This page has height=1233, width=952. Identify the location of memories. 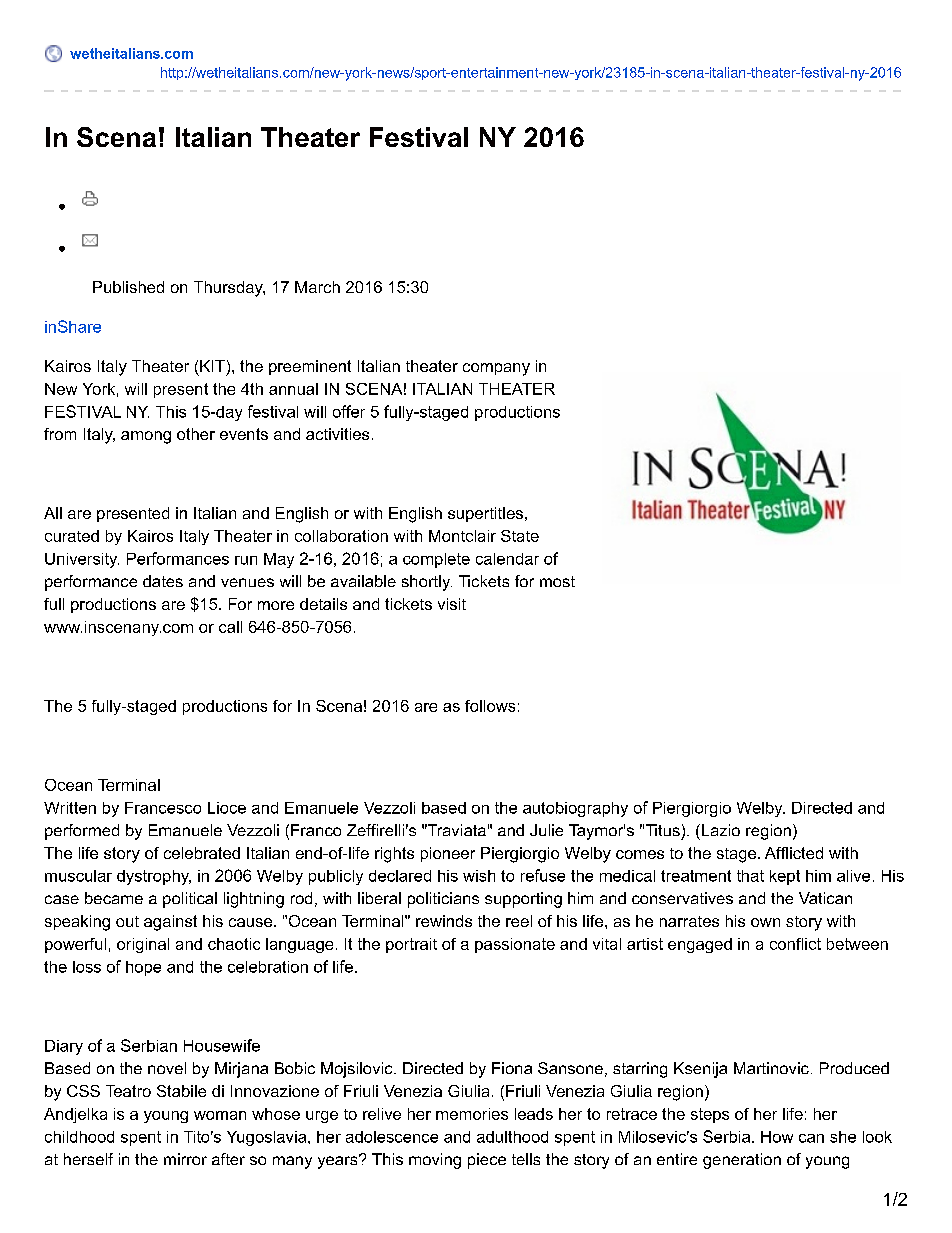
(472, 1114).
